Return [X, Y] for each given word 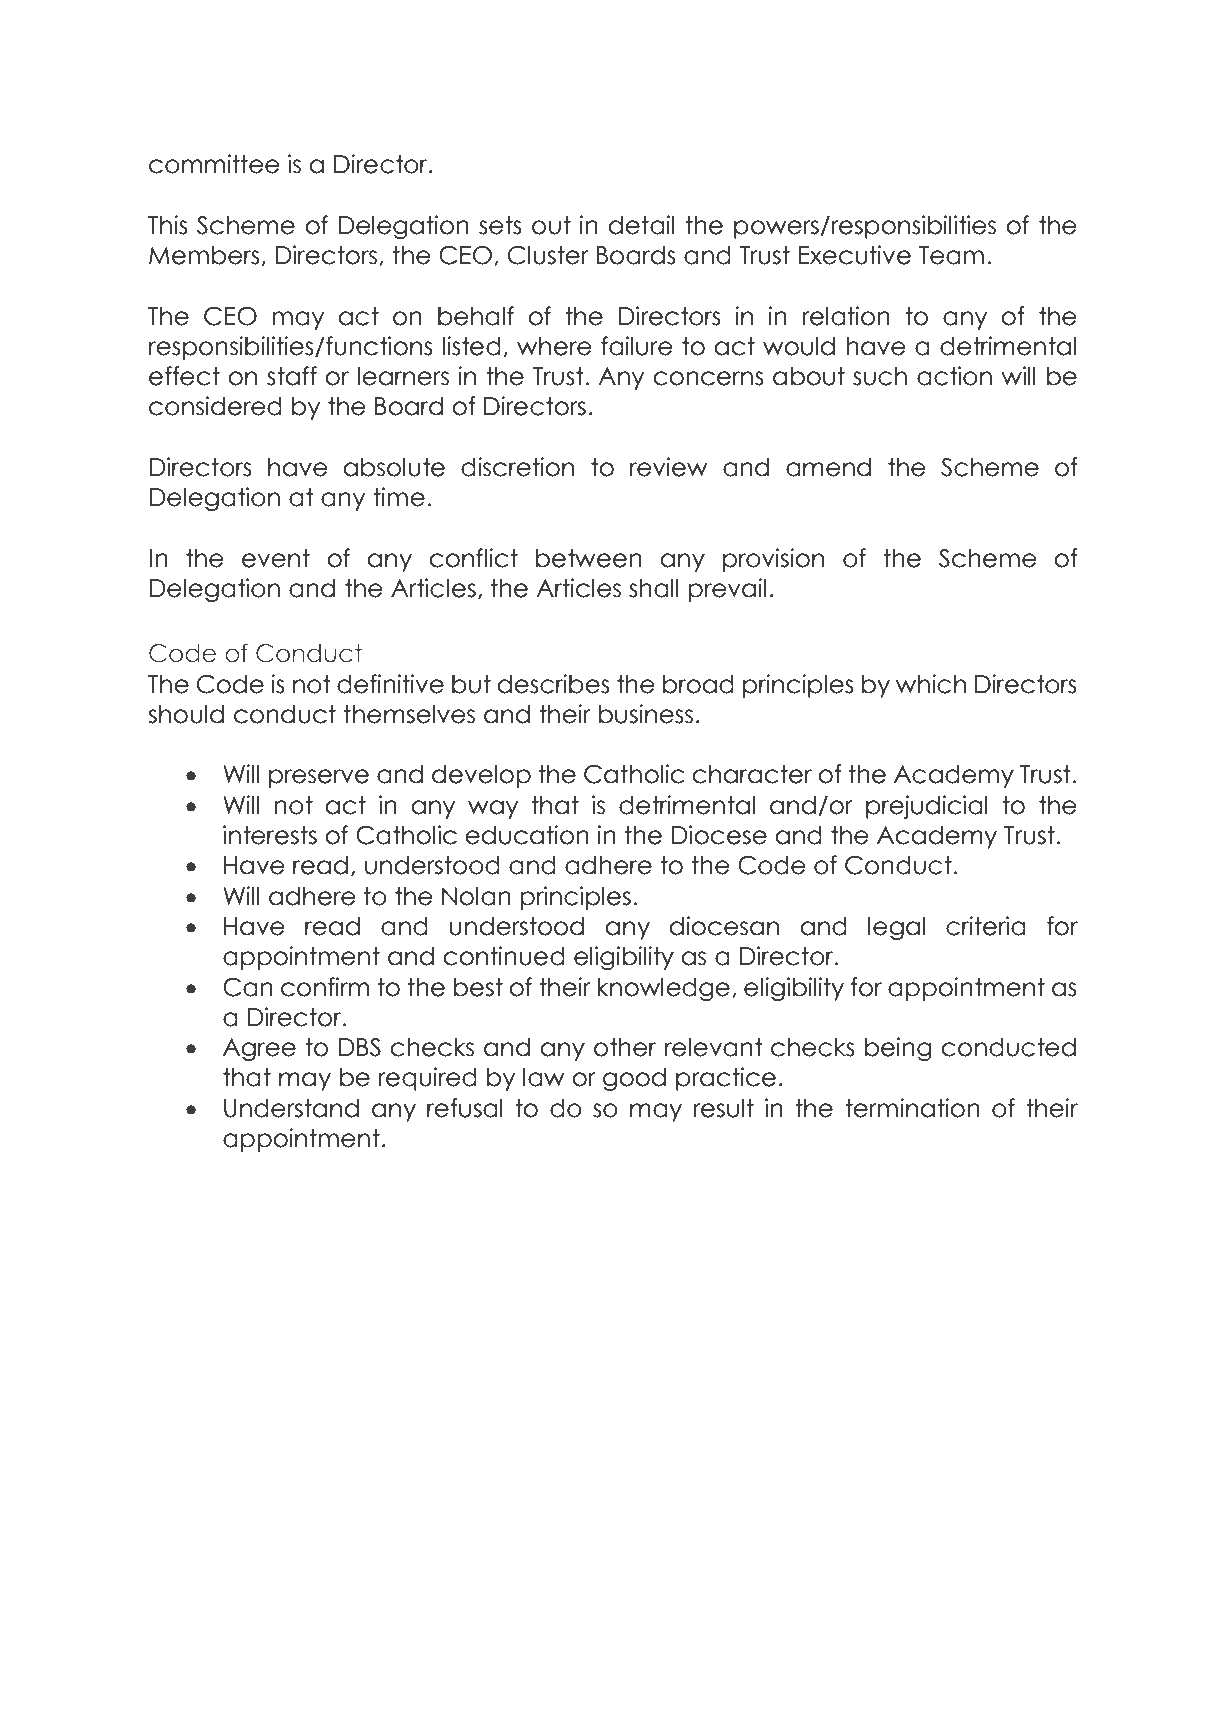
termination [912, 1108]
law [544, 1077]
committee [214, 164]
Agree [259, 1049]
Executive [854, 255]
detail [642, 225]
